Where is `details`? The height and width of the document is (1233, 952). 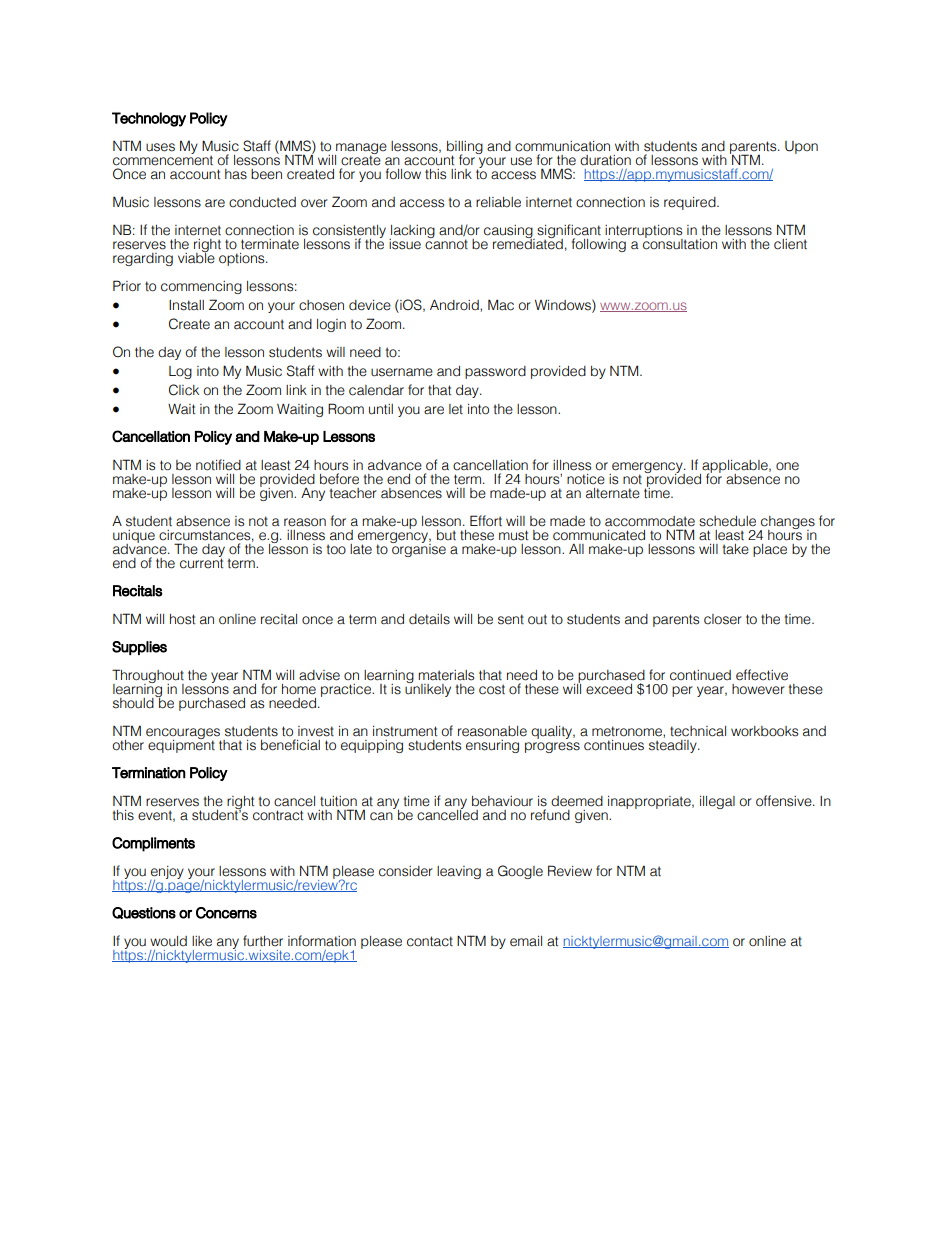
details is located at coordinates (429, 619).
